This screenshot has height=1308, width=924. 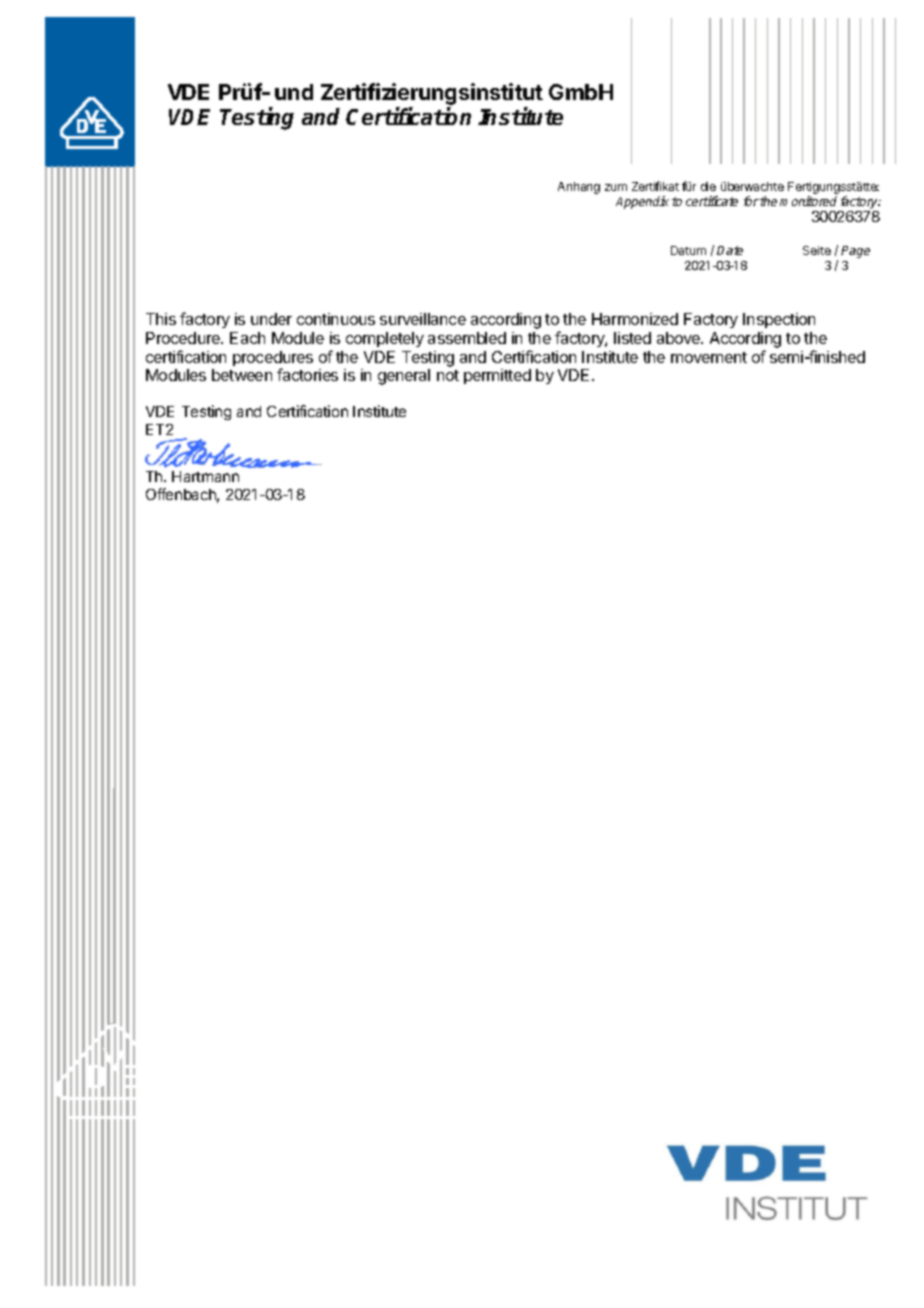 What do you see at coordinates (448, 375) in the screenshot?
I see `not` at bounding box center [448, 375].
